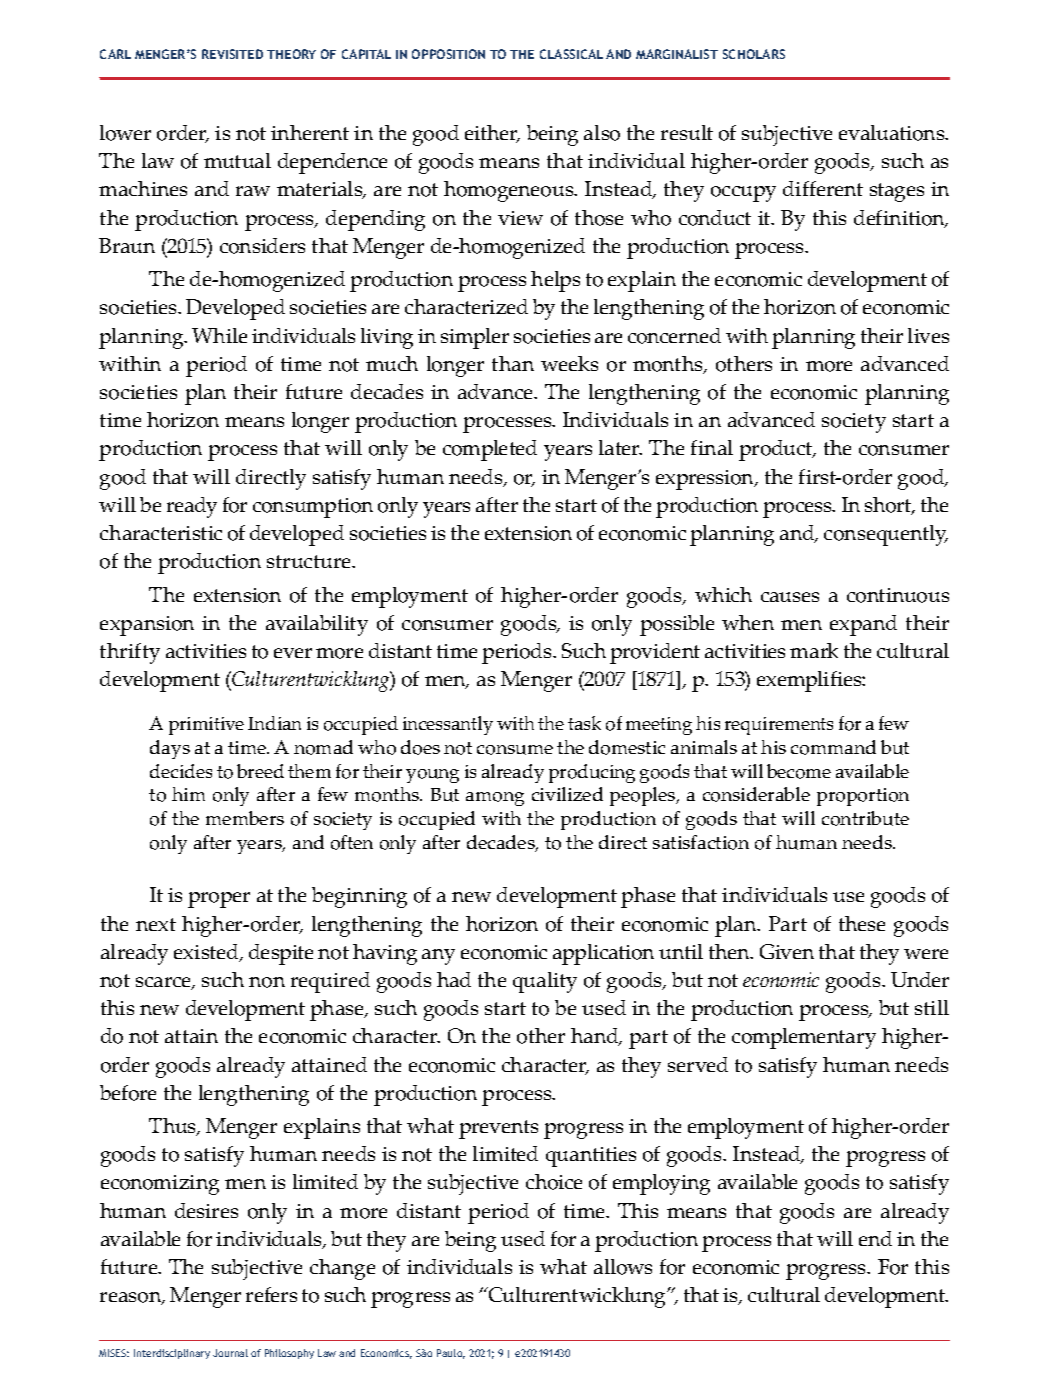  What do you see at coordinates (492, 134) in the screenshot?
I see `either` at bounding box center [492, 134].
